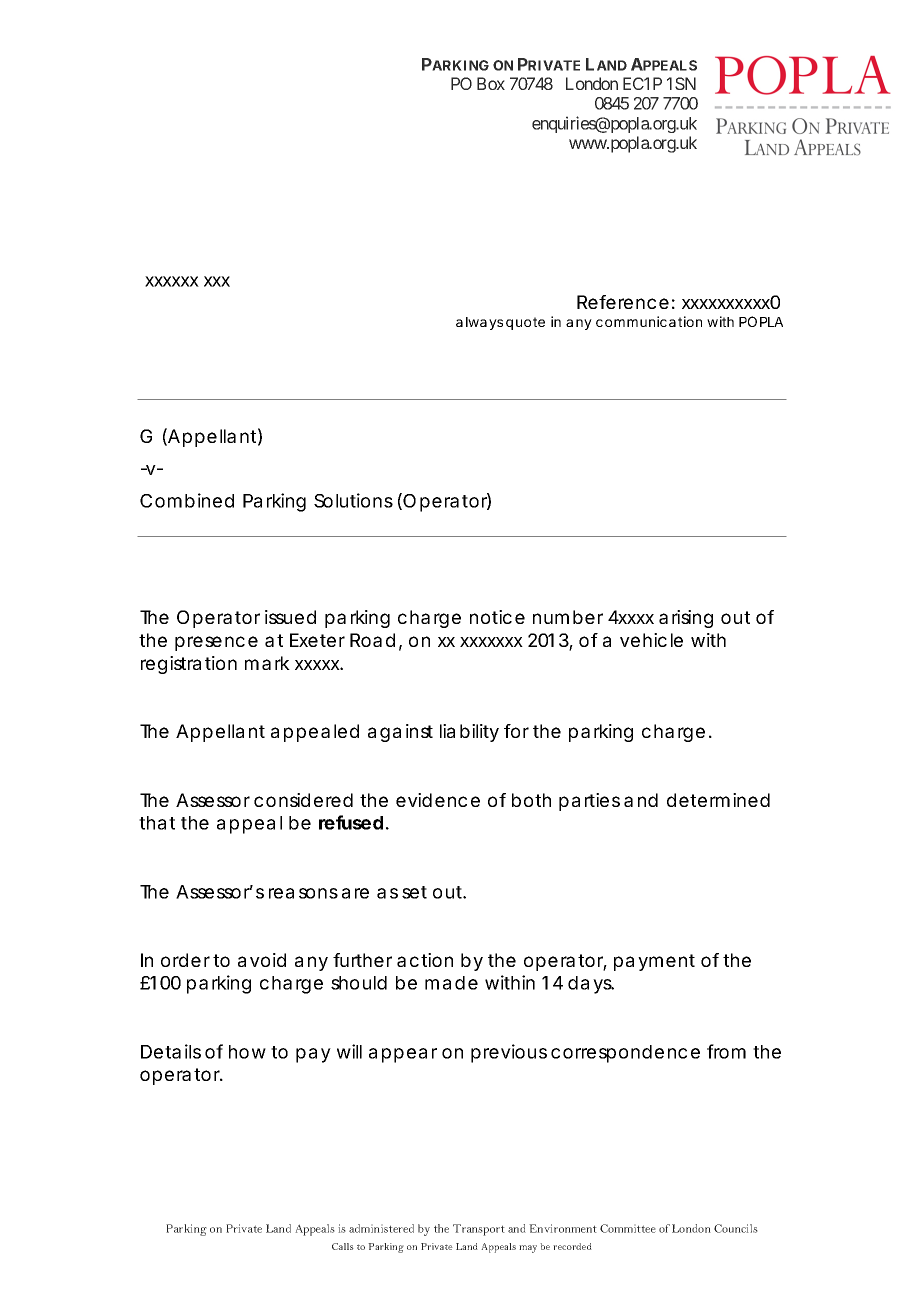  Describe the element at coordinates (479, 323) in the screenshot. I see `always` at that location.
